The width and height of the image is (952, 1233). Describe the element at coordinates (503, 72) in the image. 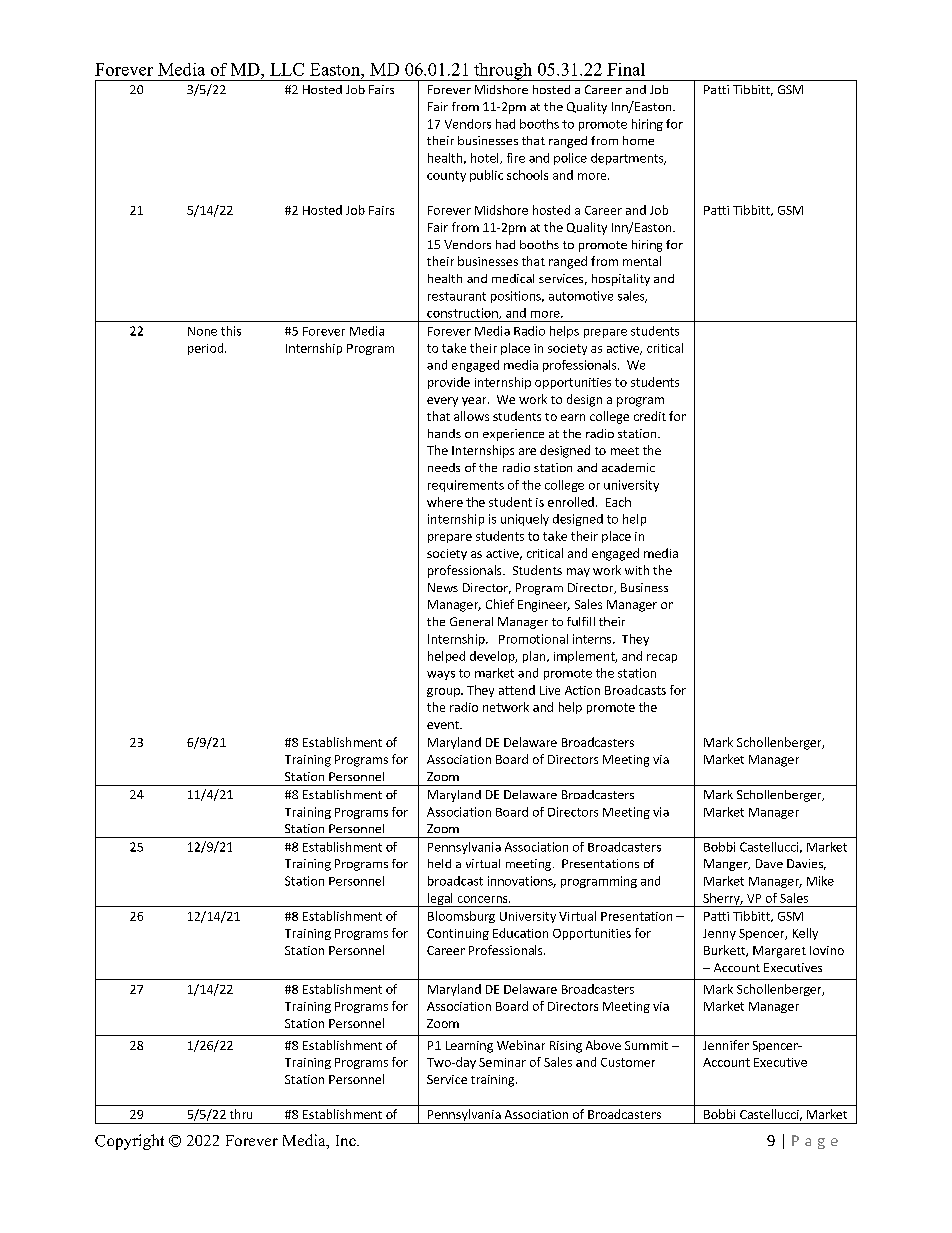

I see `through` at that location.
